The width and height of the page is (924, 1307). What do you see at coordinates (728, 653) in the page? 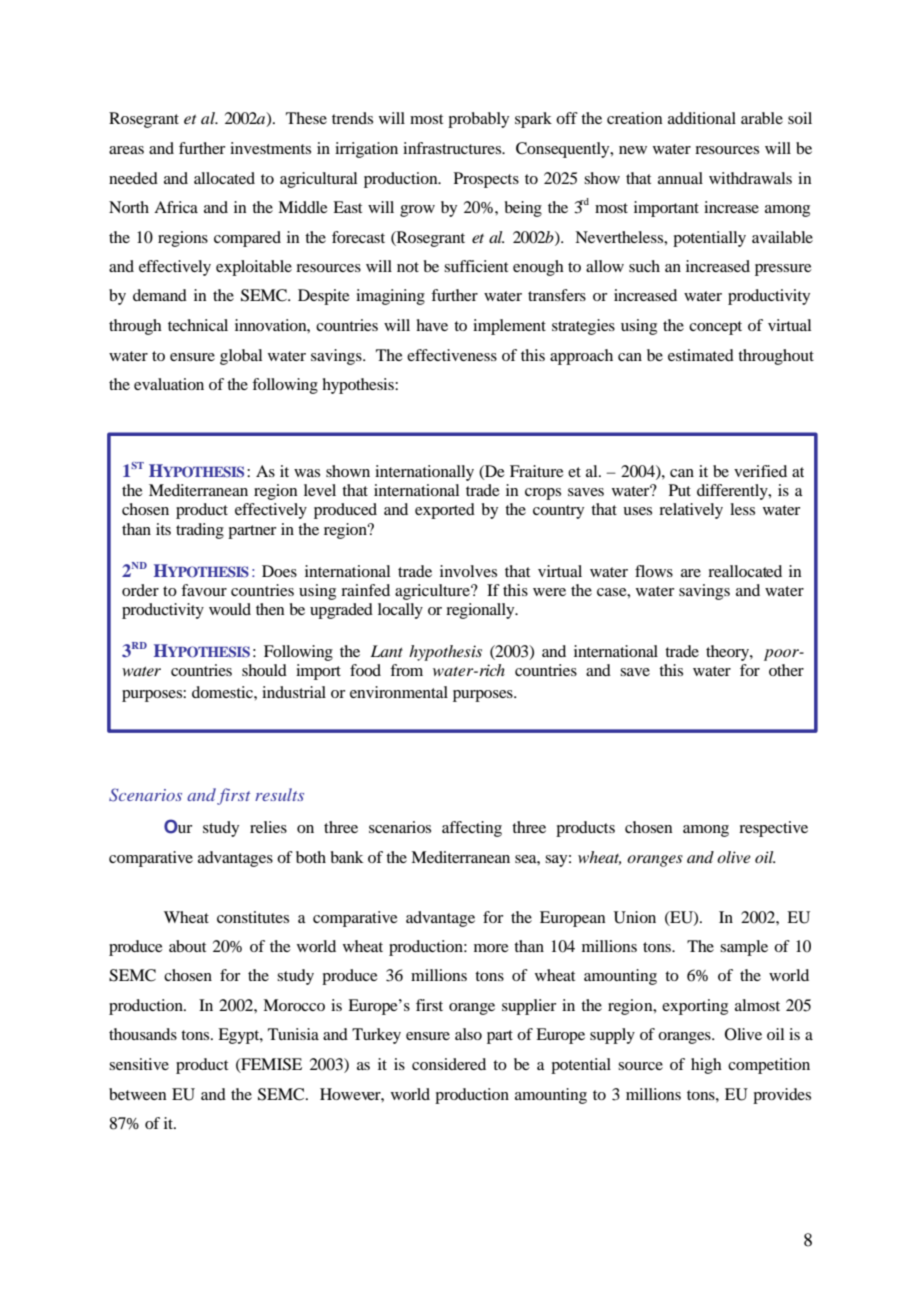
I see `theory` at bounding box center [728, 653].
